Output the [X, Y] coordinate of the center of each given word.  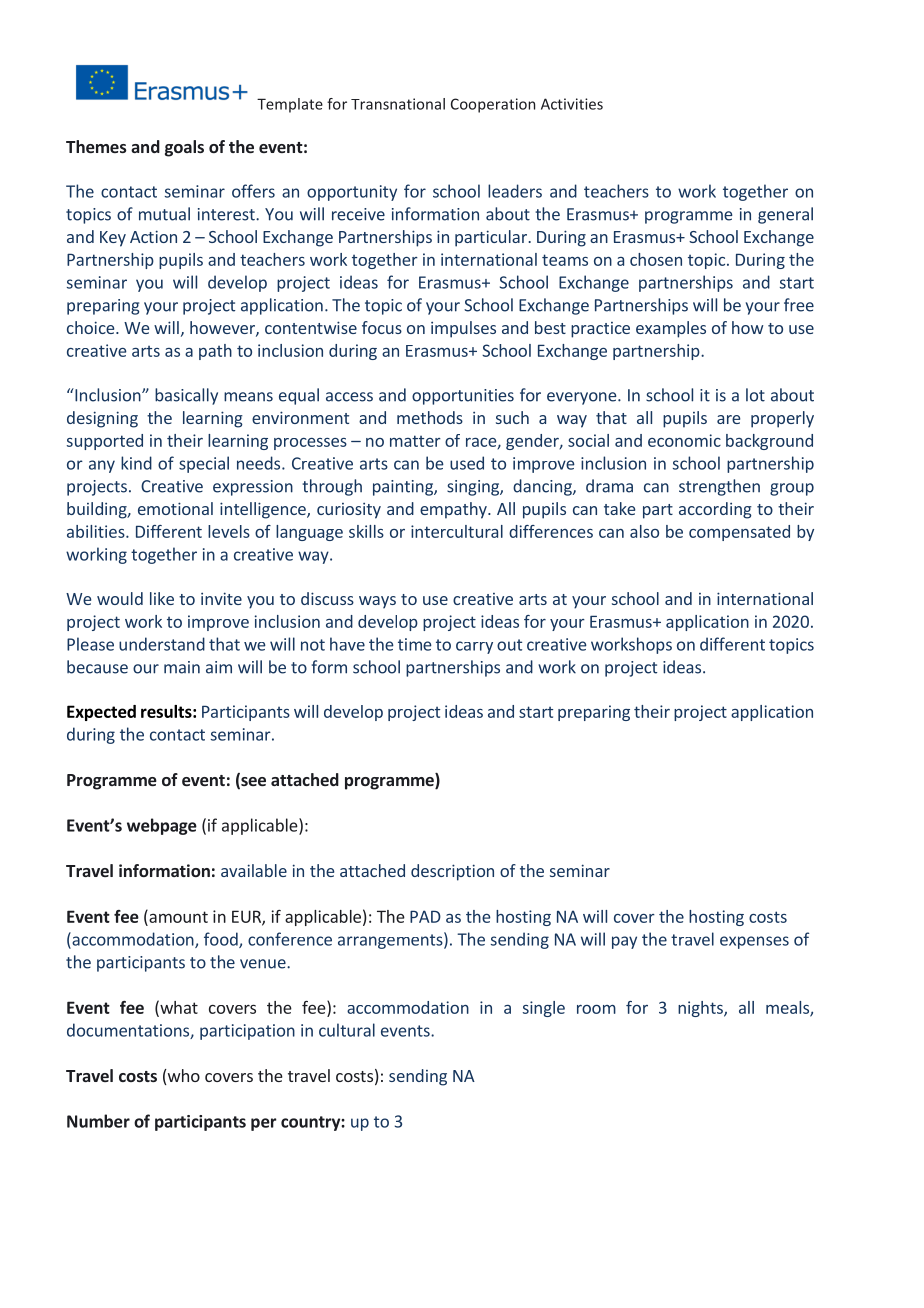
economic [684, 440]
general [785, 215]
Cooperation [493, 105]
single [544, 1009]
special [204, 464]
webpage [162, 826]
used [467, 463]
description [452, 872]
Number [98, 1121]
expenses [754, 942]
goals [184, 148]
